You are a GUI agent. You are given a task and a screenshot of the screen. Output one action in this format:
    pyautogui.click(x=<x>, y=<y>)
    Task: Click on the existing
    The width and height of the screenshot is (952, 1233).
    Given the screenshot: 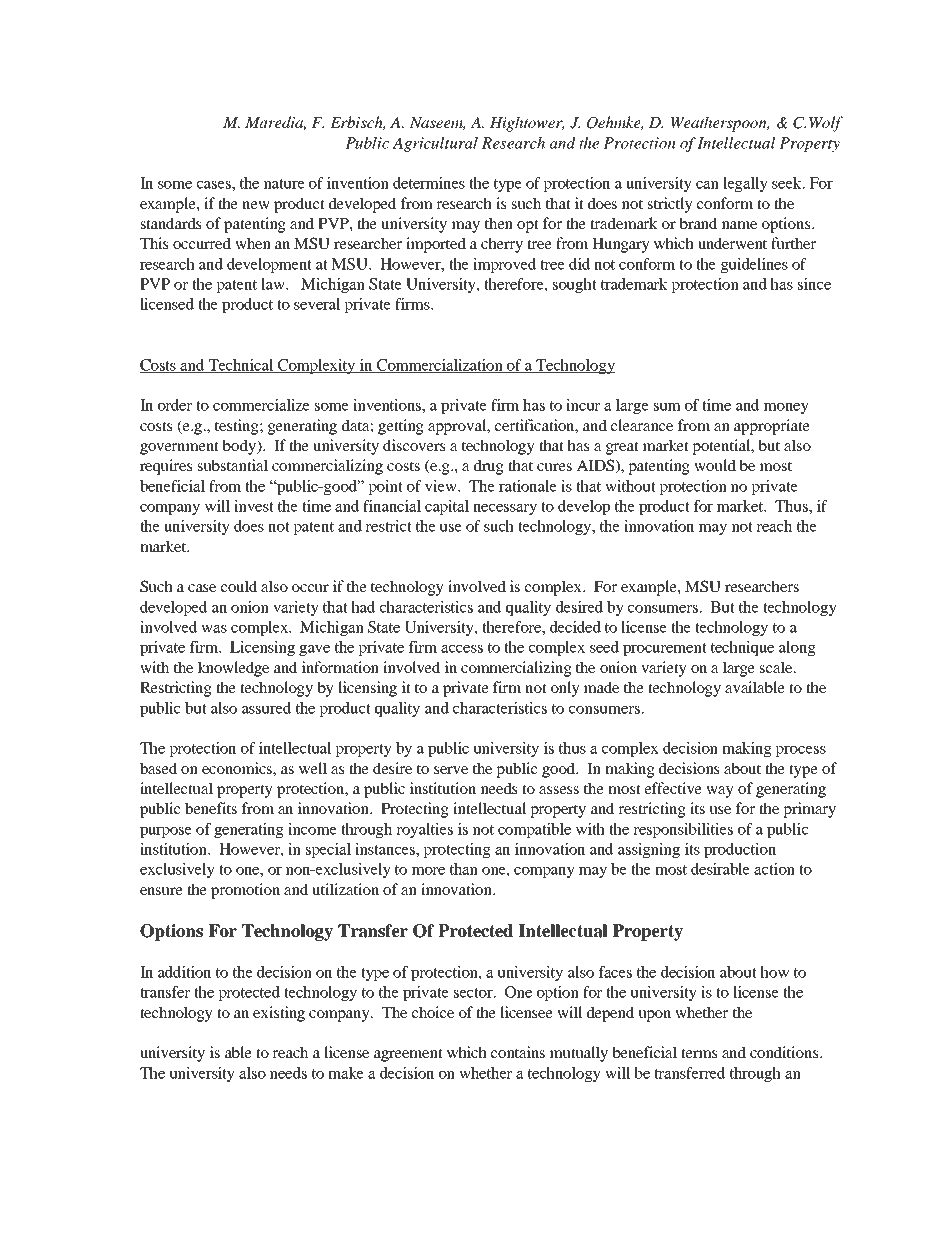 What is the action you would take?
    pyautogui.click(x=279, y=1014)
